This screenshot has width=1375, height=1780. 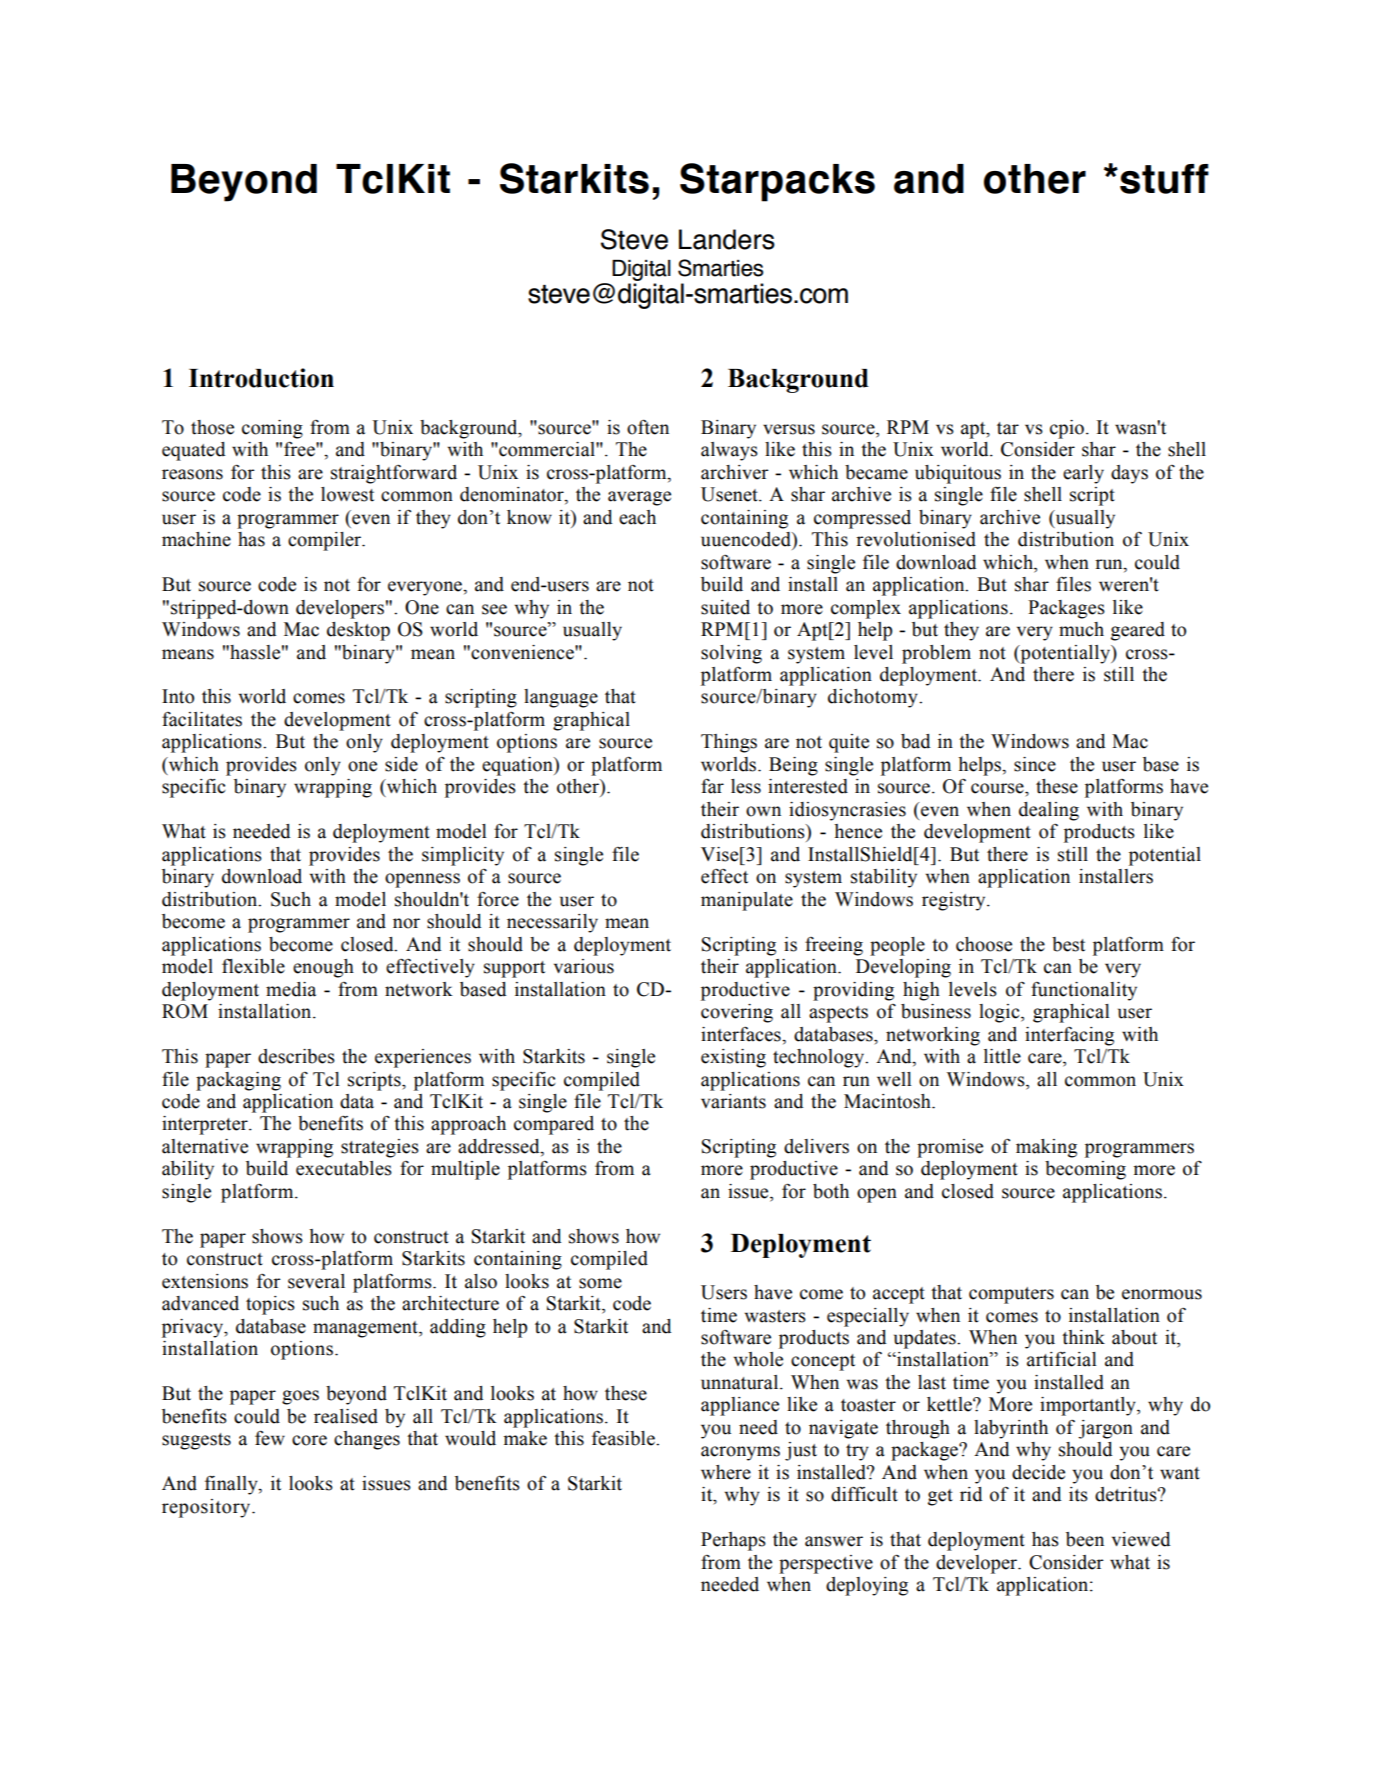 I want to click on best, so click(x=1068, y=944).
